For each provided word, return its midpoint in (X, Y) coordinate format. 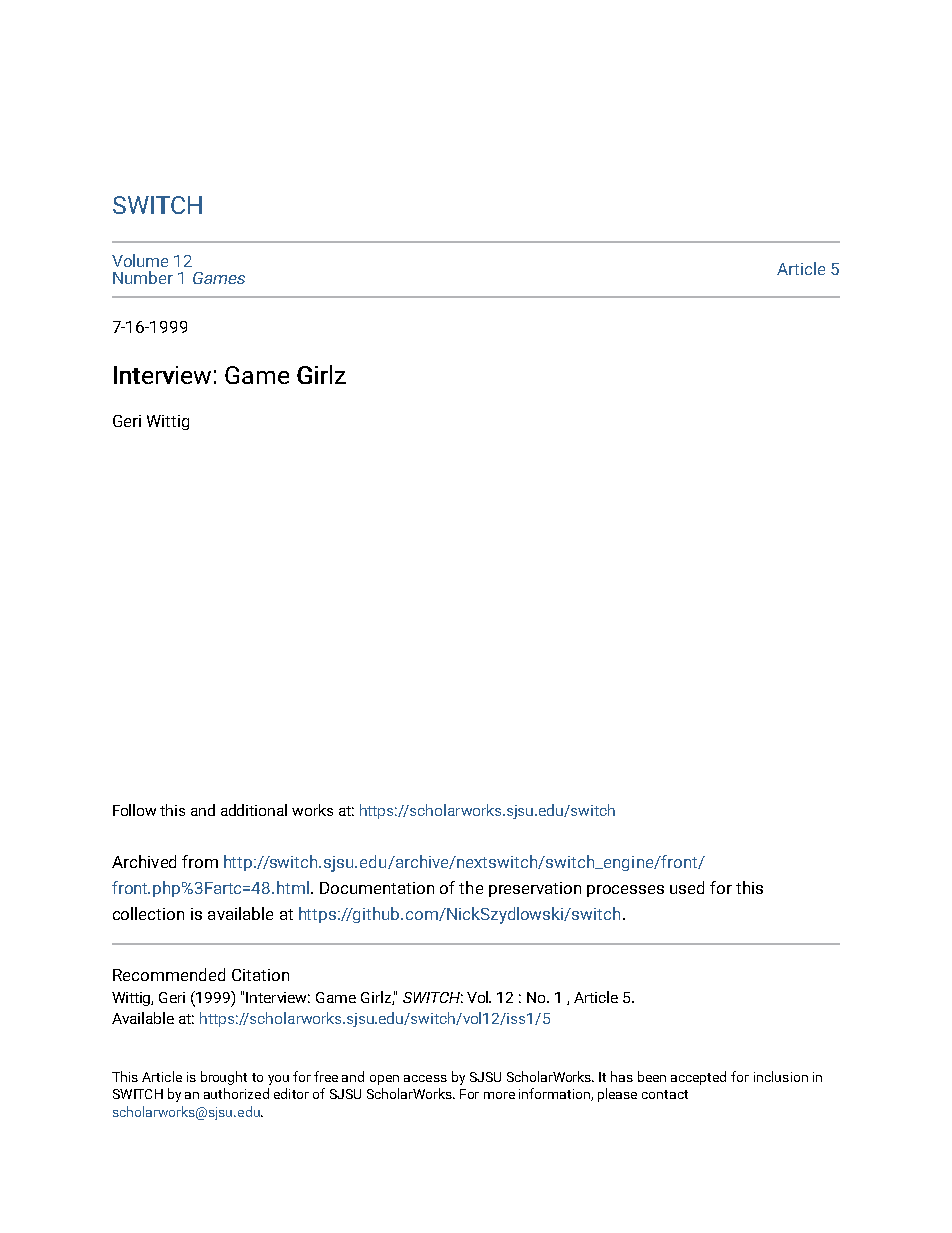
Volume (140, 260)
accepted (698, 1078)
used (687, 887)
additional (254, 810)
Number (143, 277)
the (471, 887)
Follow (134, 810)
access (425, 1078)
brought (224, 1078)
